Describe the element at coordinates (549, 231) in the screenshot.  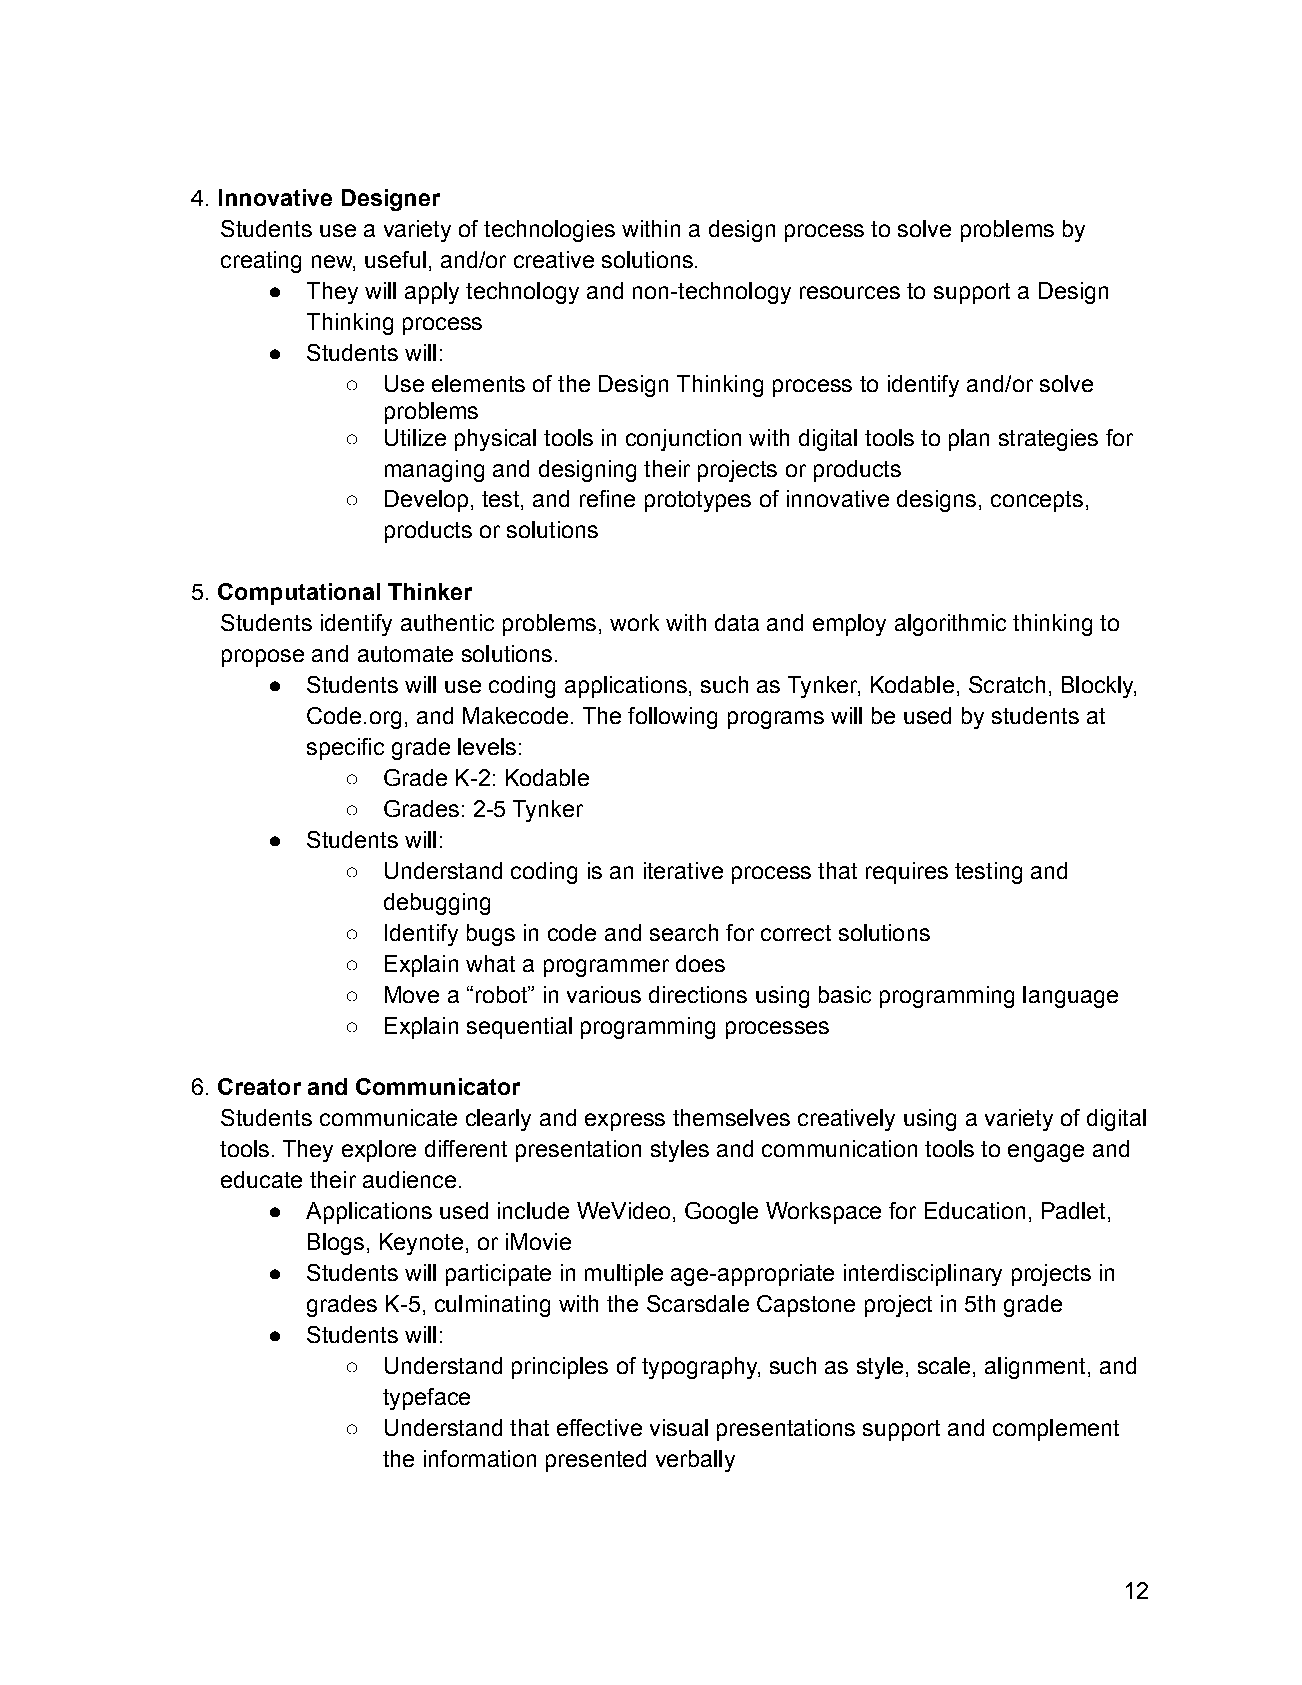
I see `technologies` at that location.
